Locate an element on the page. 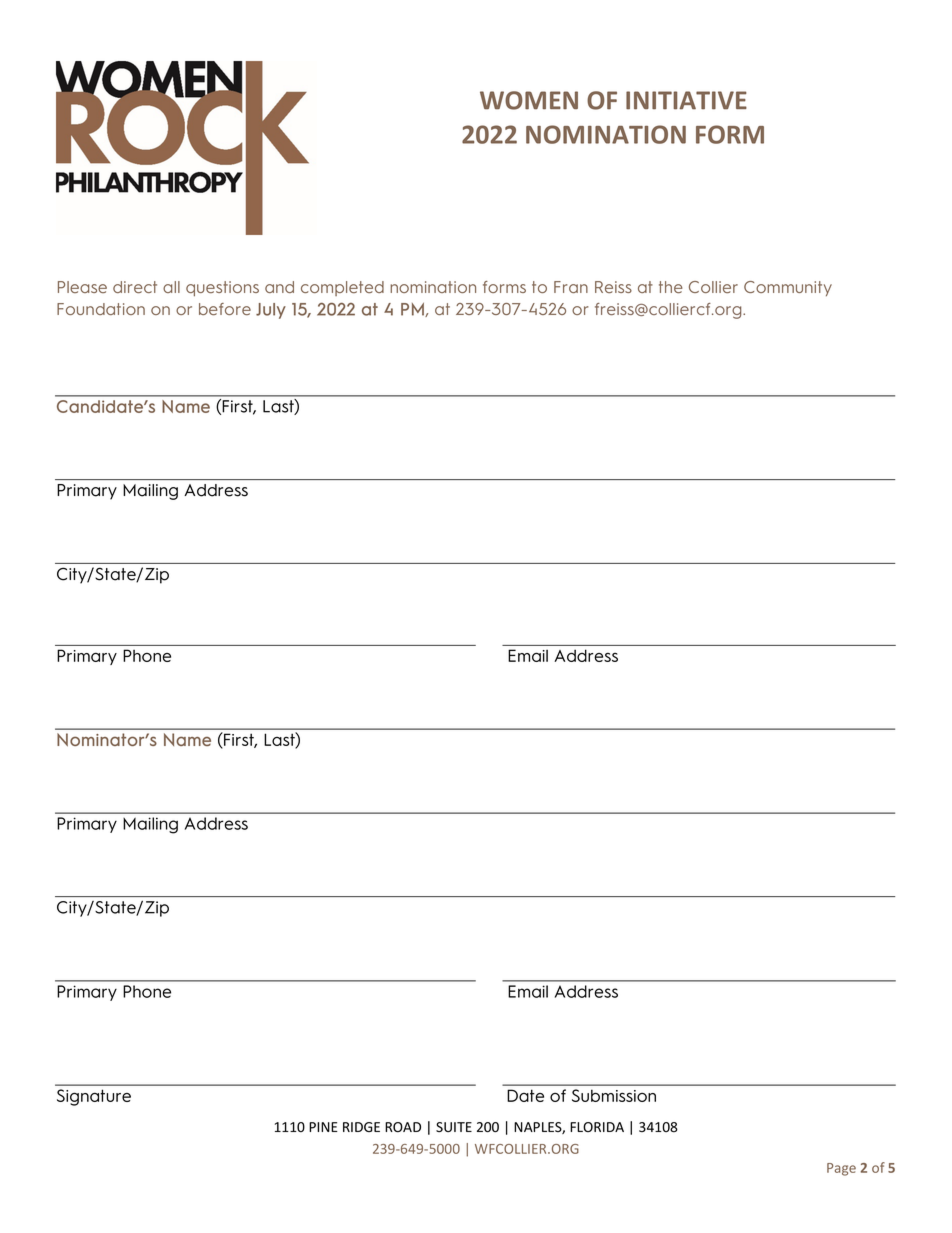  INITIATIVE is located at coordinates (686, 100).
